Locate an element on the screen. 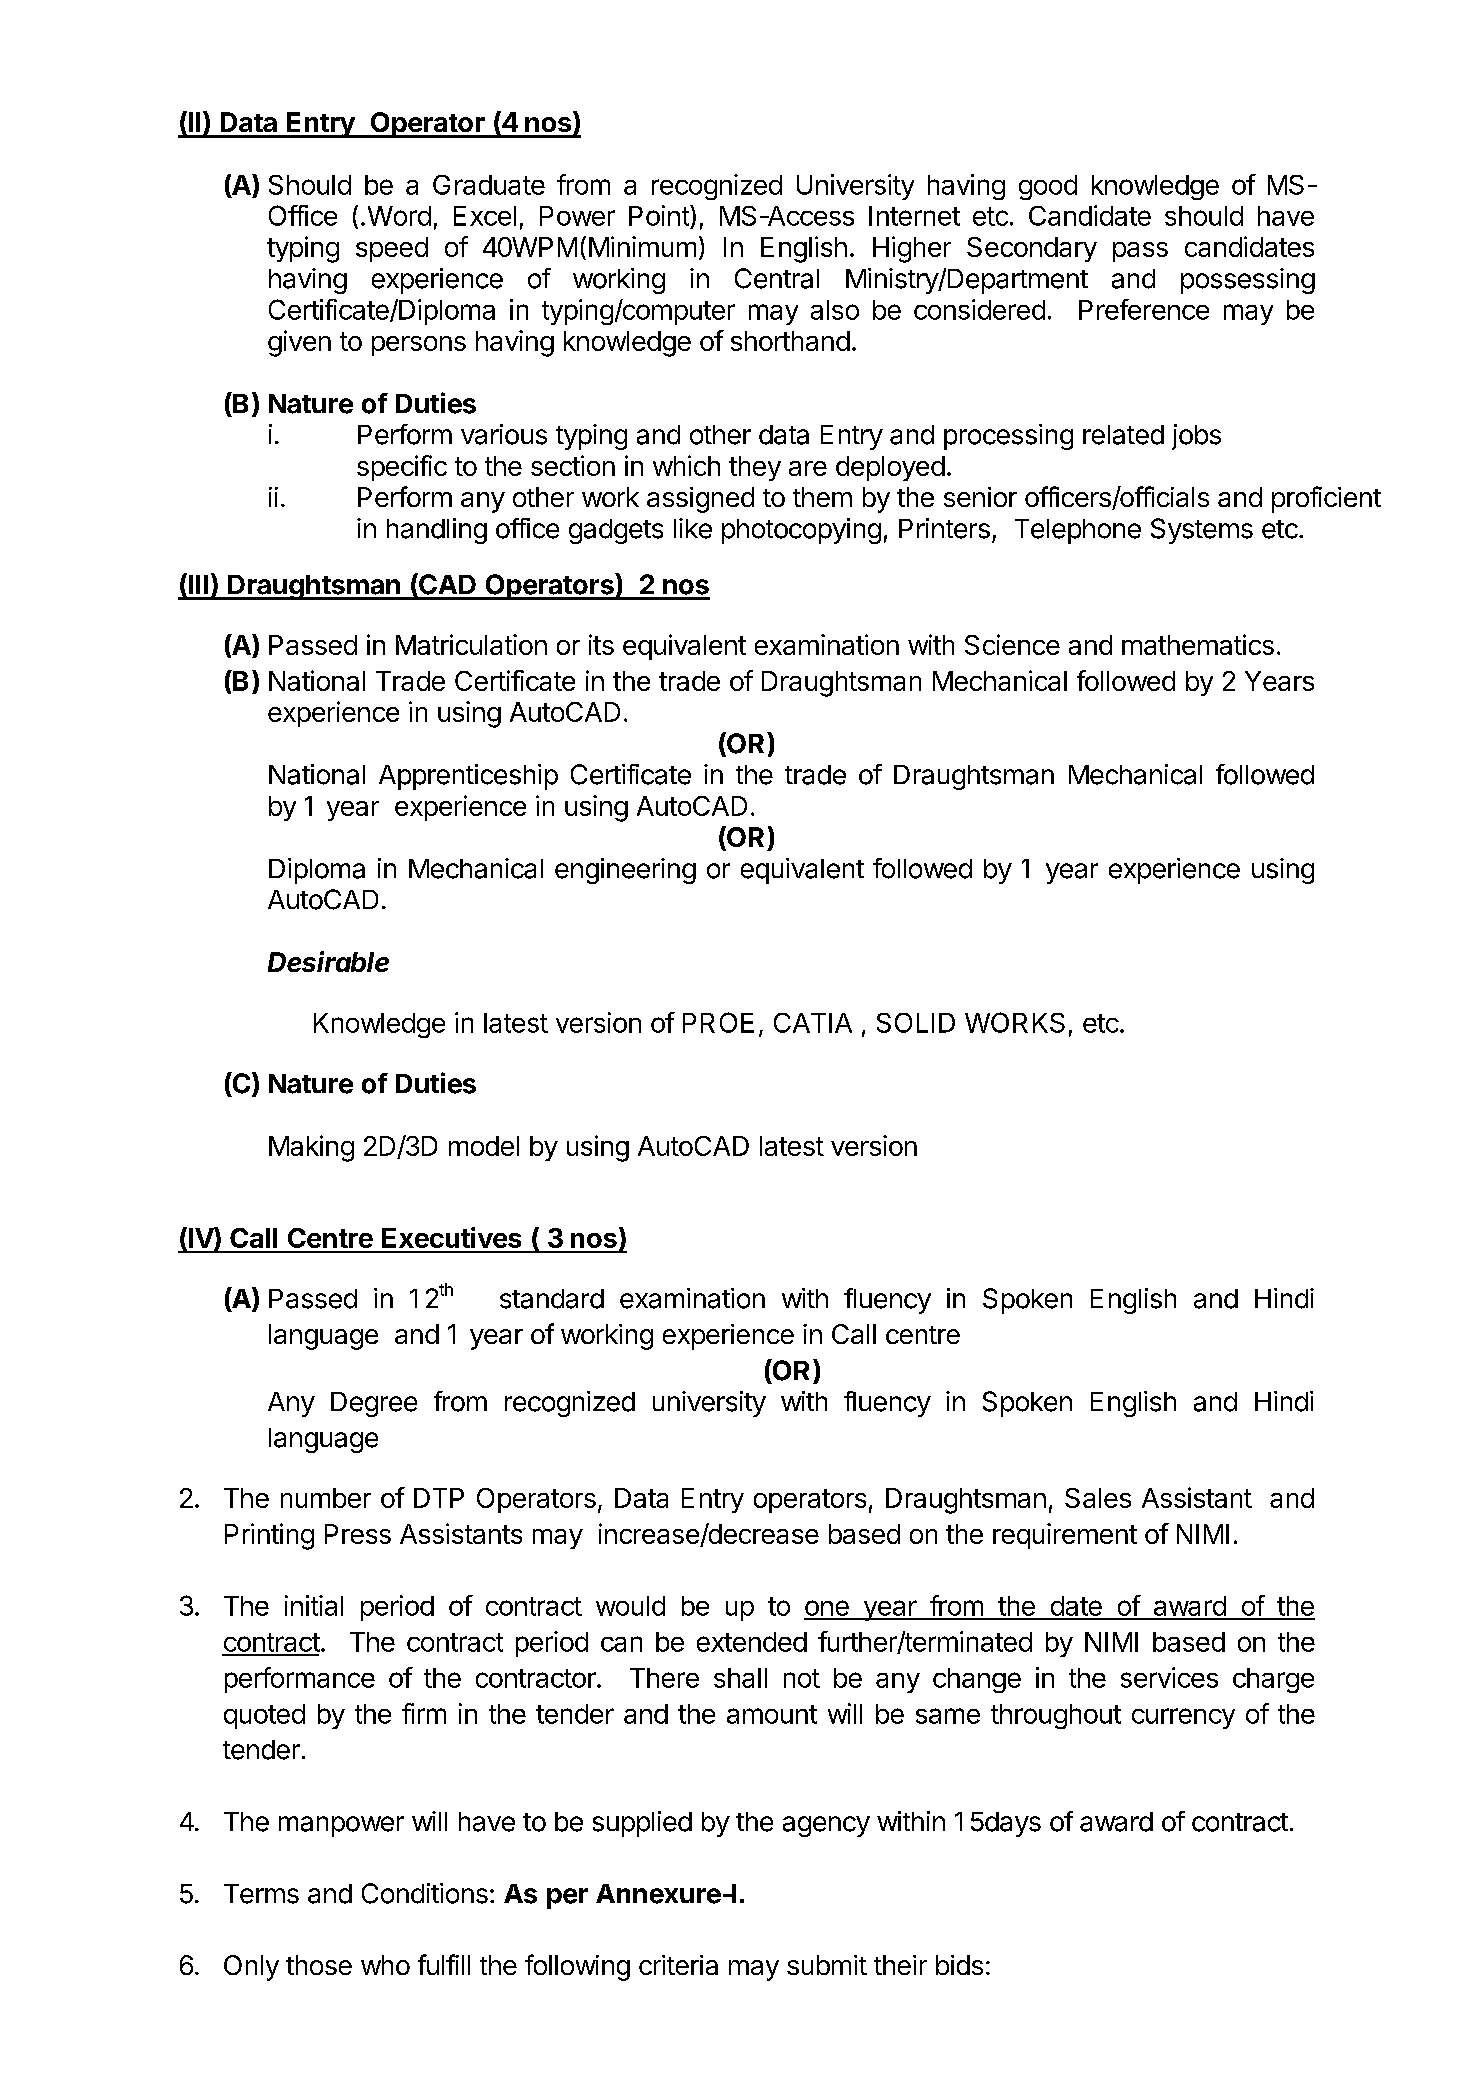  Conditions is located at coordinates (425, 1893).
